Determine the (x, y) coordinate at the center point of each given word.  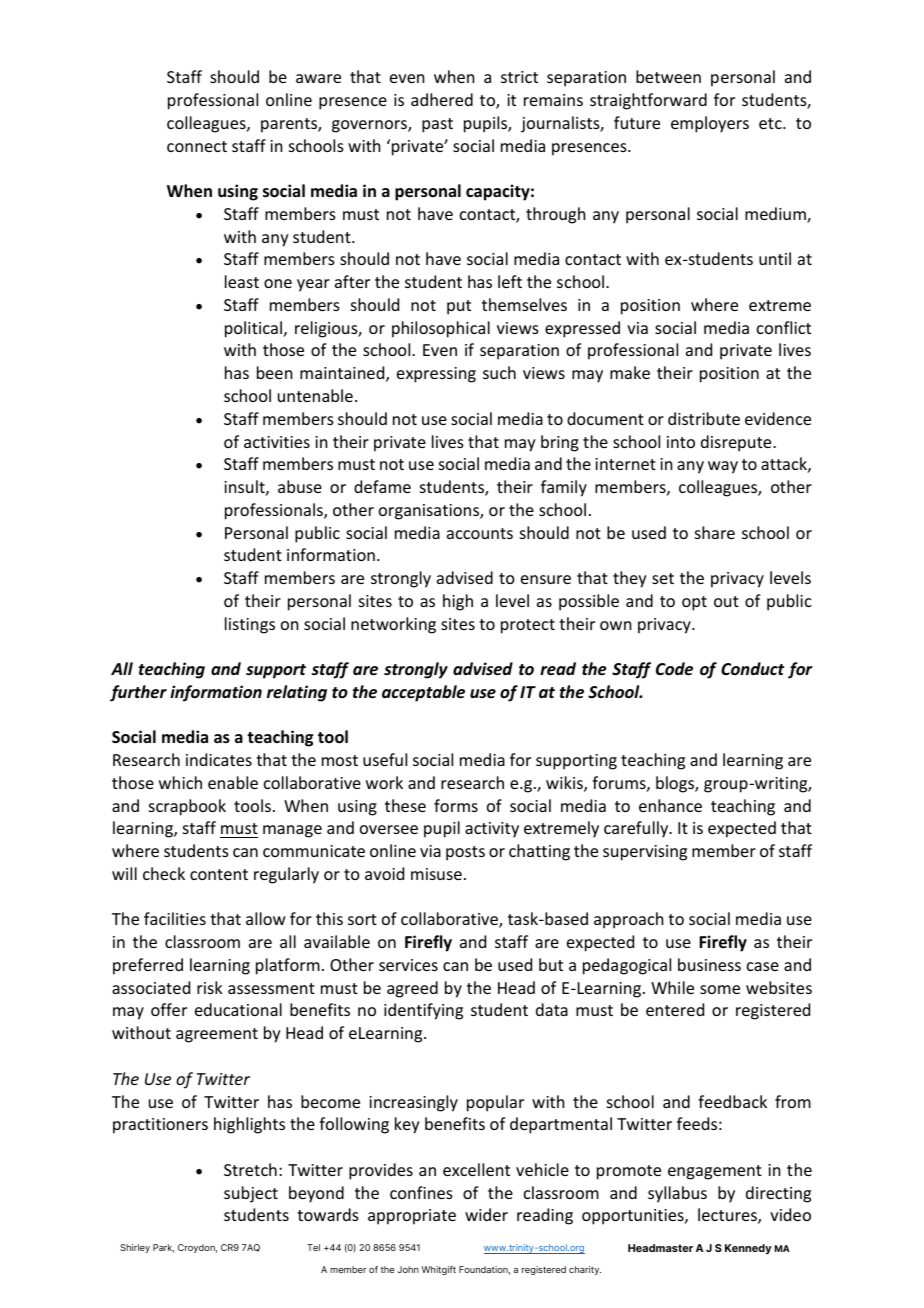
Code (674, 669)
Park (163, 1248)
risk (210, 987)
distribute (704, 418)
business (709, 964)
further (138, 693)
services (408, 965)
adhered (442, 99)
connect (197, 146)
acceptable (423, 693)
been (274, 372)
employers (710, 124)
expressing (436, 375)
